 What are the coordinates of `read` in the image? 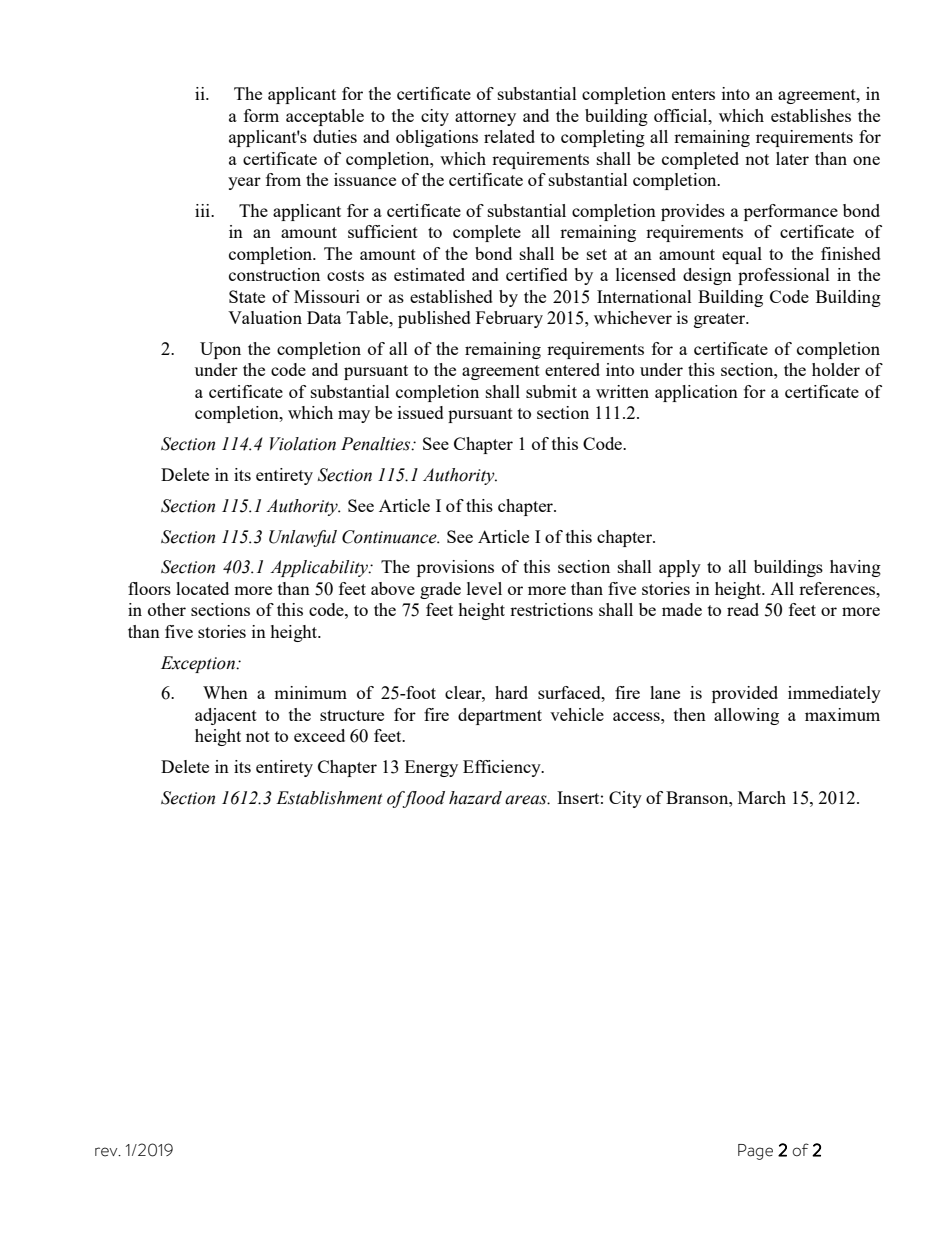 It's located at (743, 609).
